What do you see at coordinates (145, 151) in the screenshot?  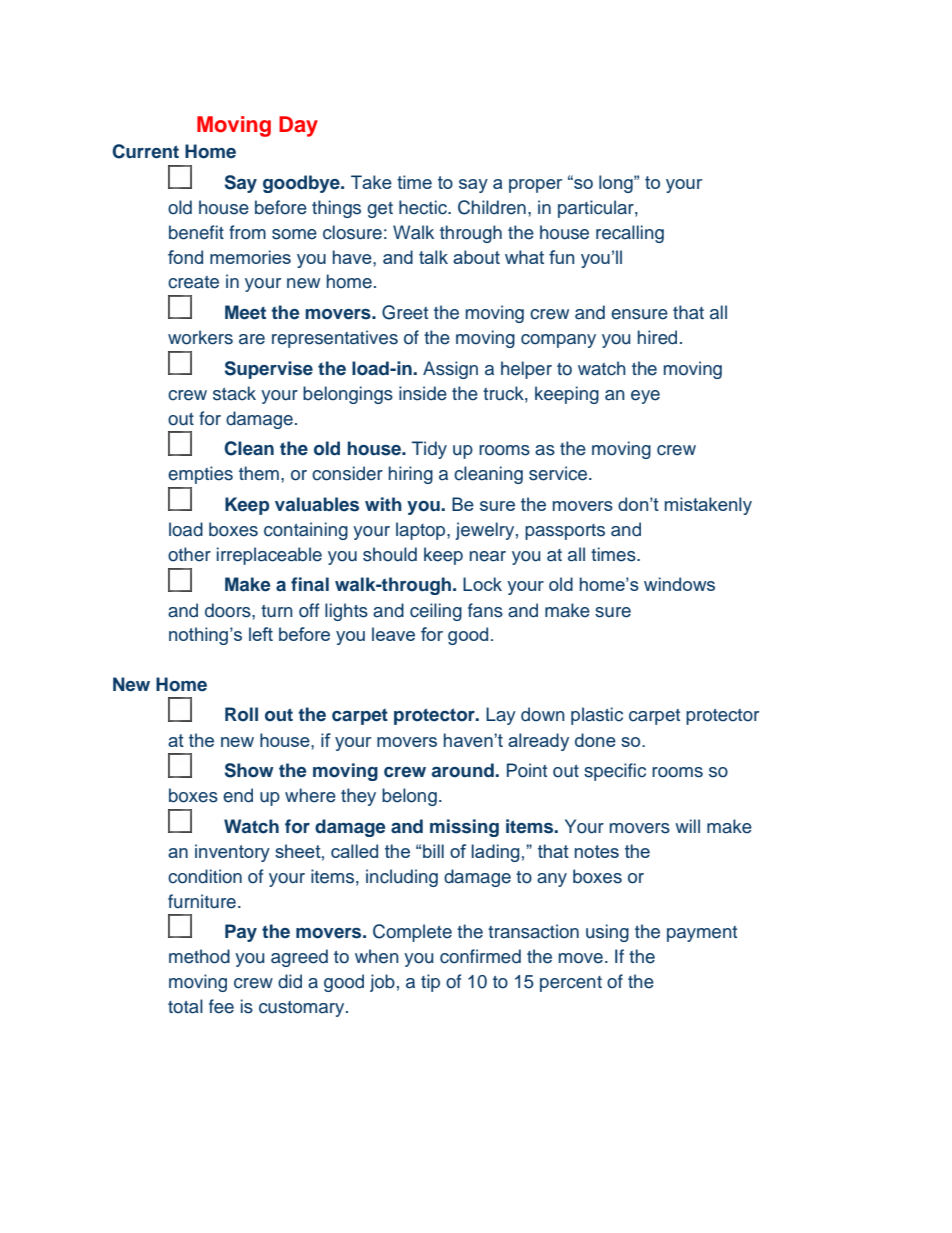 I see `Current` at bounding box center [145, 151].
